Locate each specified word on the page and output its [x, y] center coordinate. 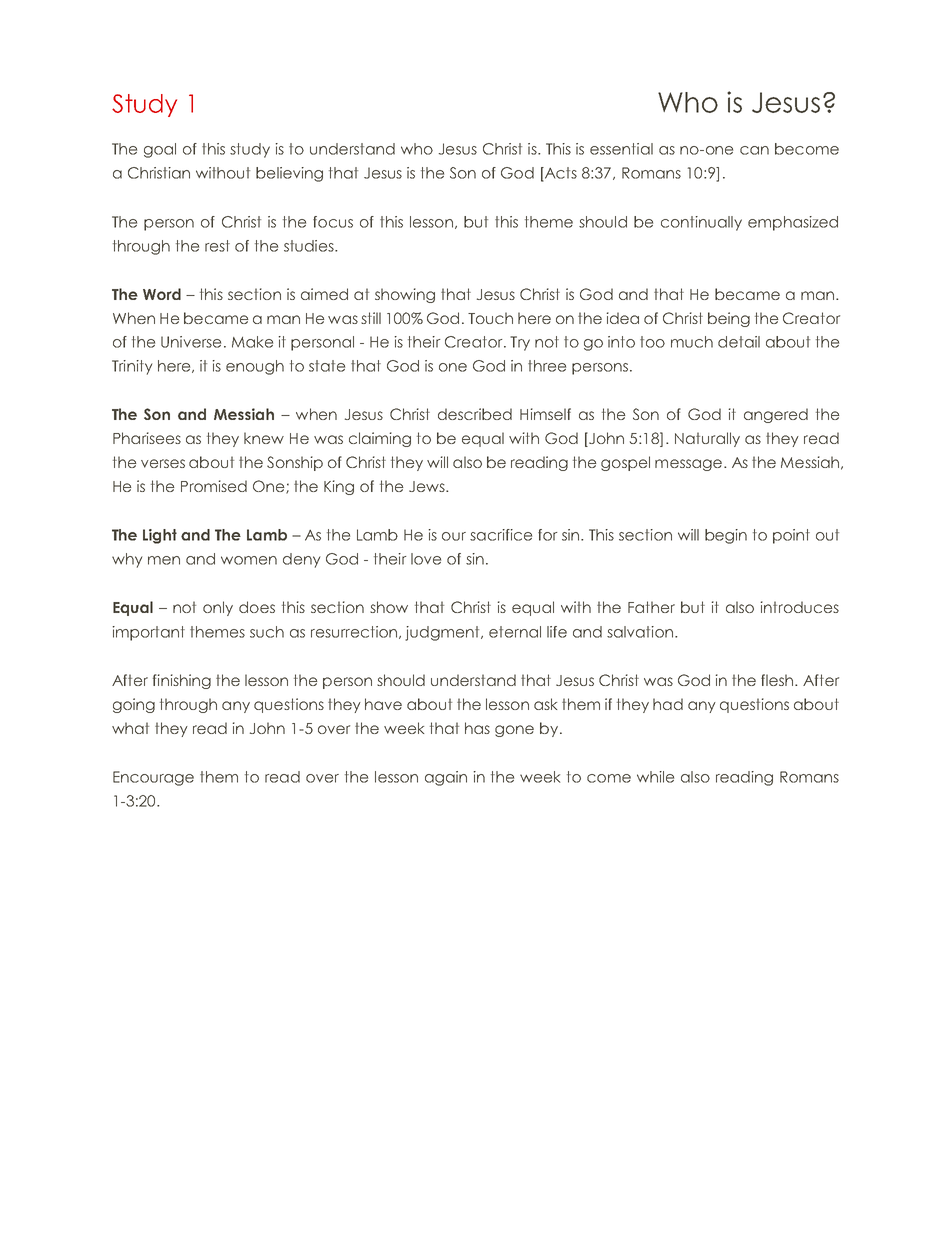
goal [160, 150]
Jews [428, 486]
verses [163, 463]
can [754, 150]
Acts [560, 174]
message [688, 465]
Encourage [153, 778]
